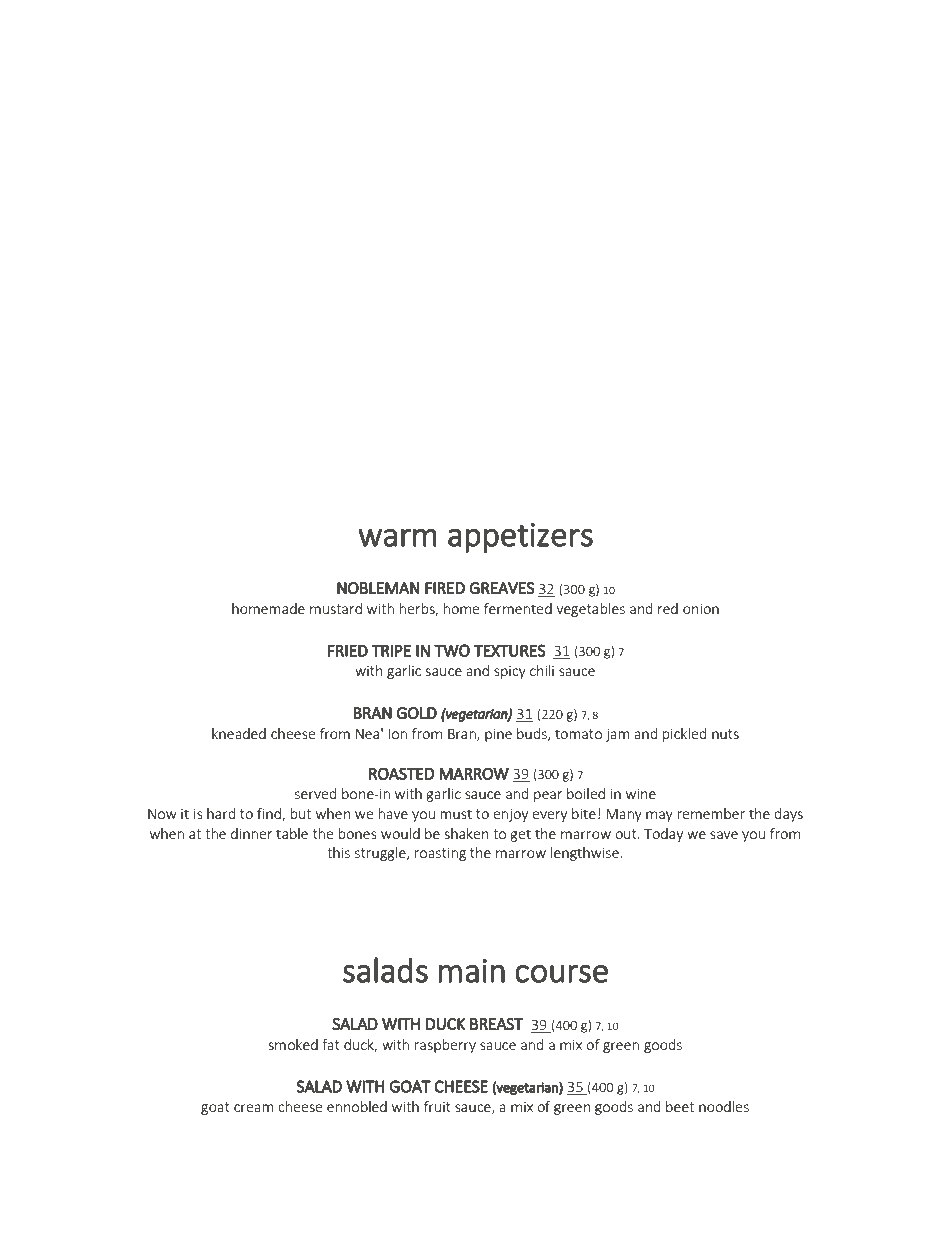 The width and height of the document is (952, 1233). Describe the element at coordinates (293, 1044) in the document. I see `smoked` at that location.
